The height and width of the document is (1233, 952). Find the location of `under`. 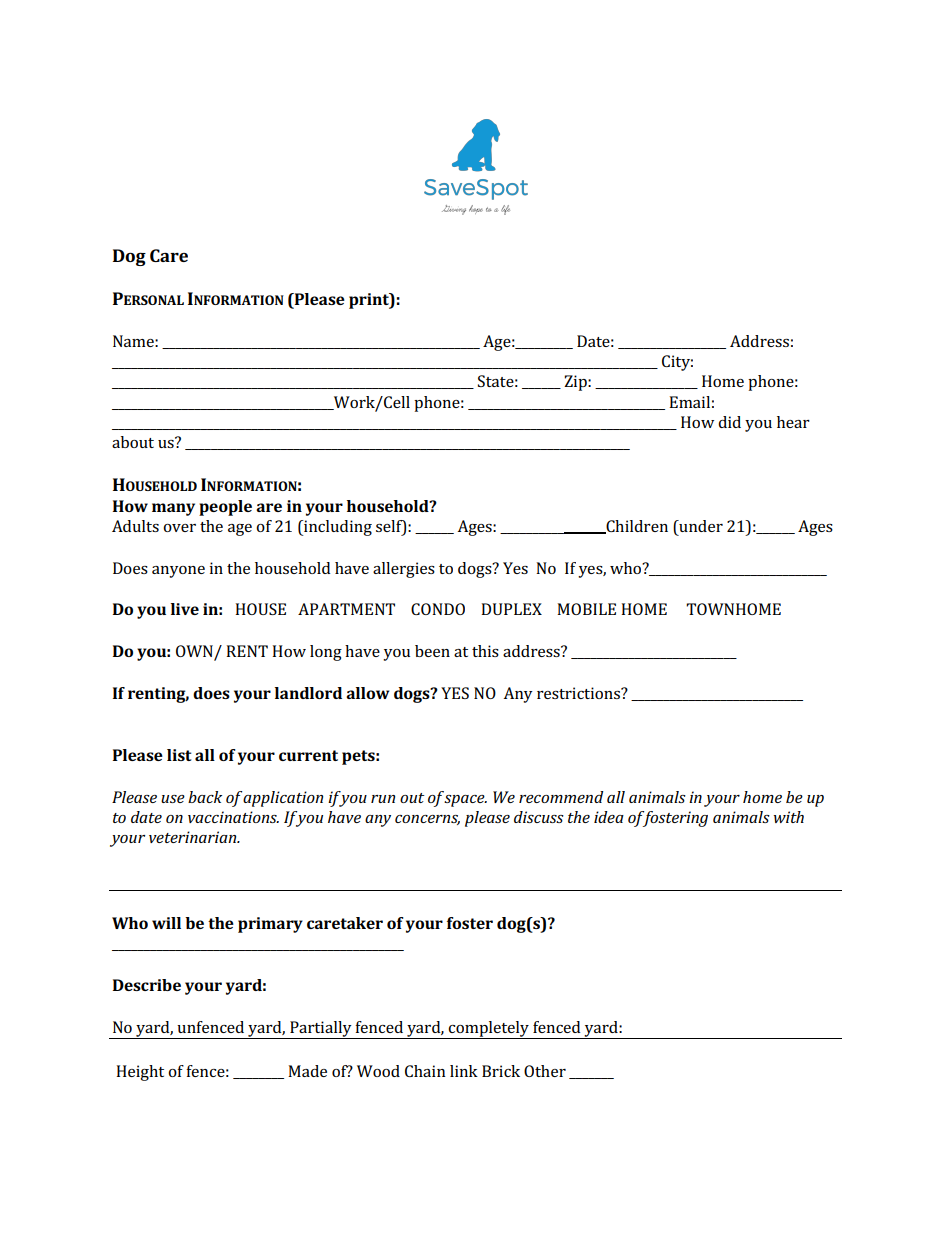

under is located at coordinates (700, 526).
